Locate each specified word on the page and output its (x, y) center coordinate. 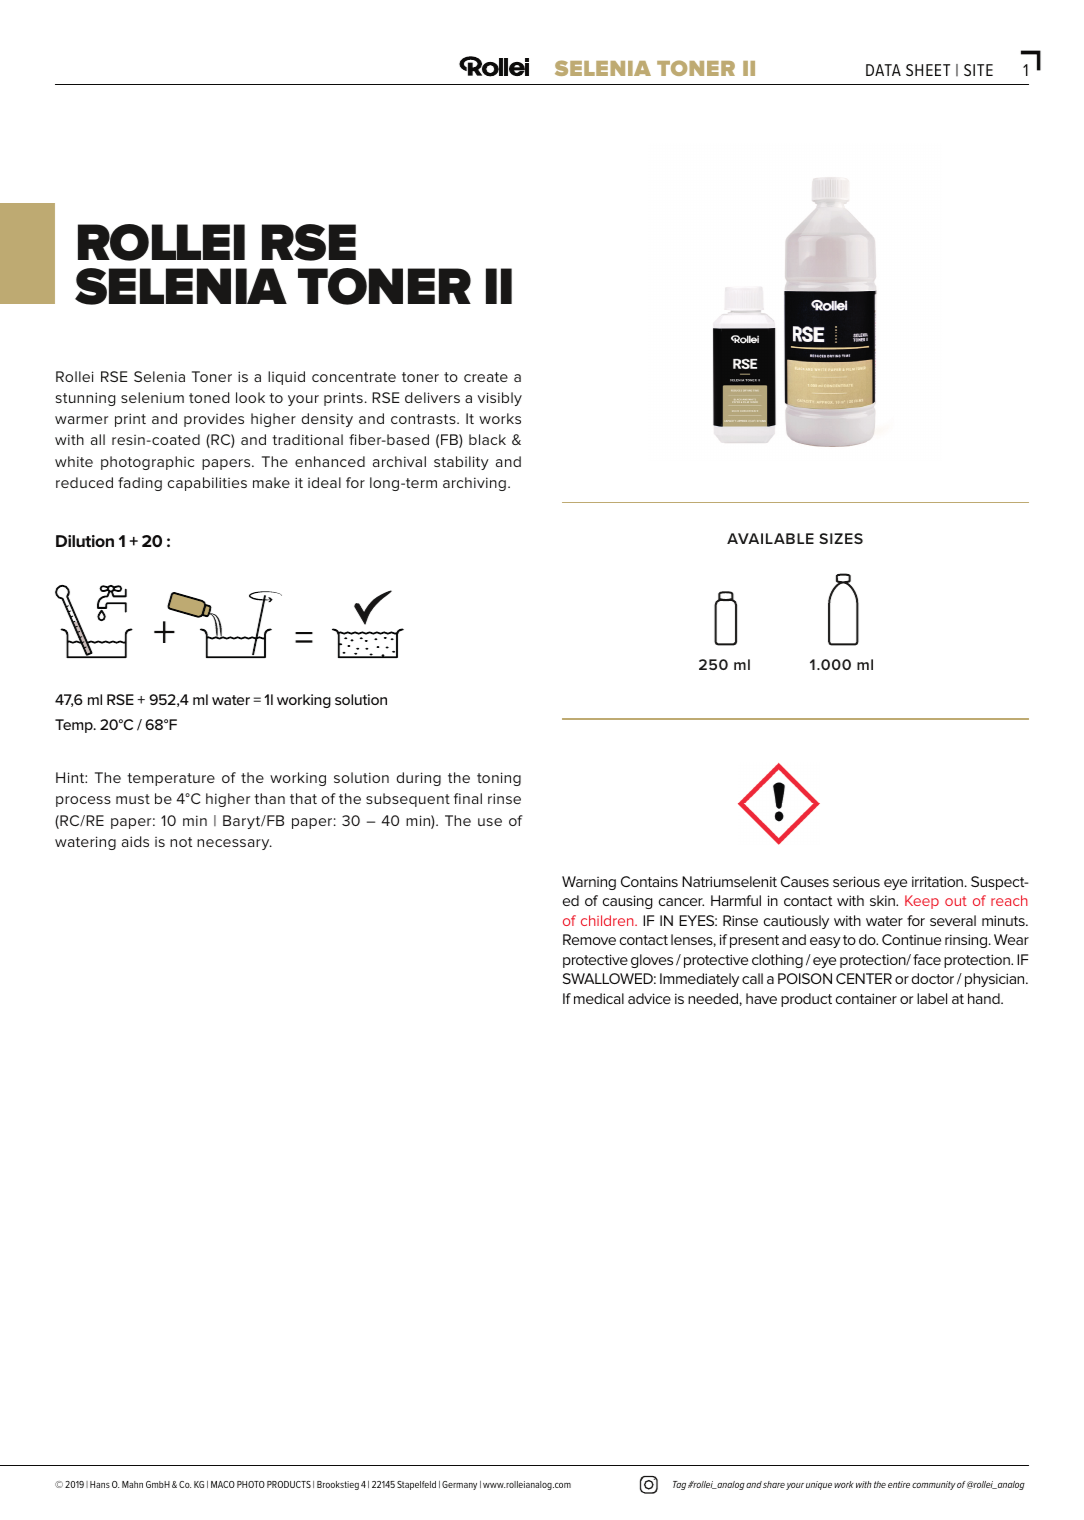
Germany (459, 1485)
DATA (883, 70)
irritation (939, 881)
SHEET (928, 70)
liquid (286, 378)
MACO (223, 1484)
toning (499, 779)
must (133, 799)
